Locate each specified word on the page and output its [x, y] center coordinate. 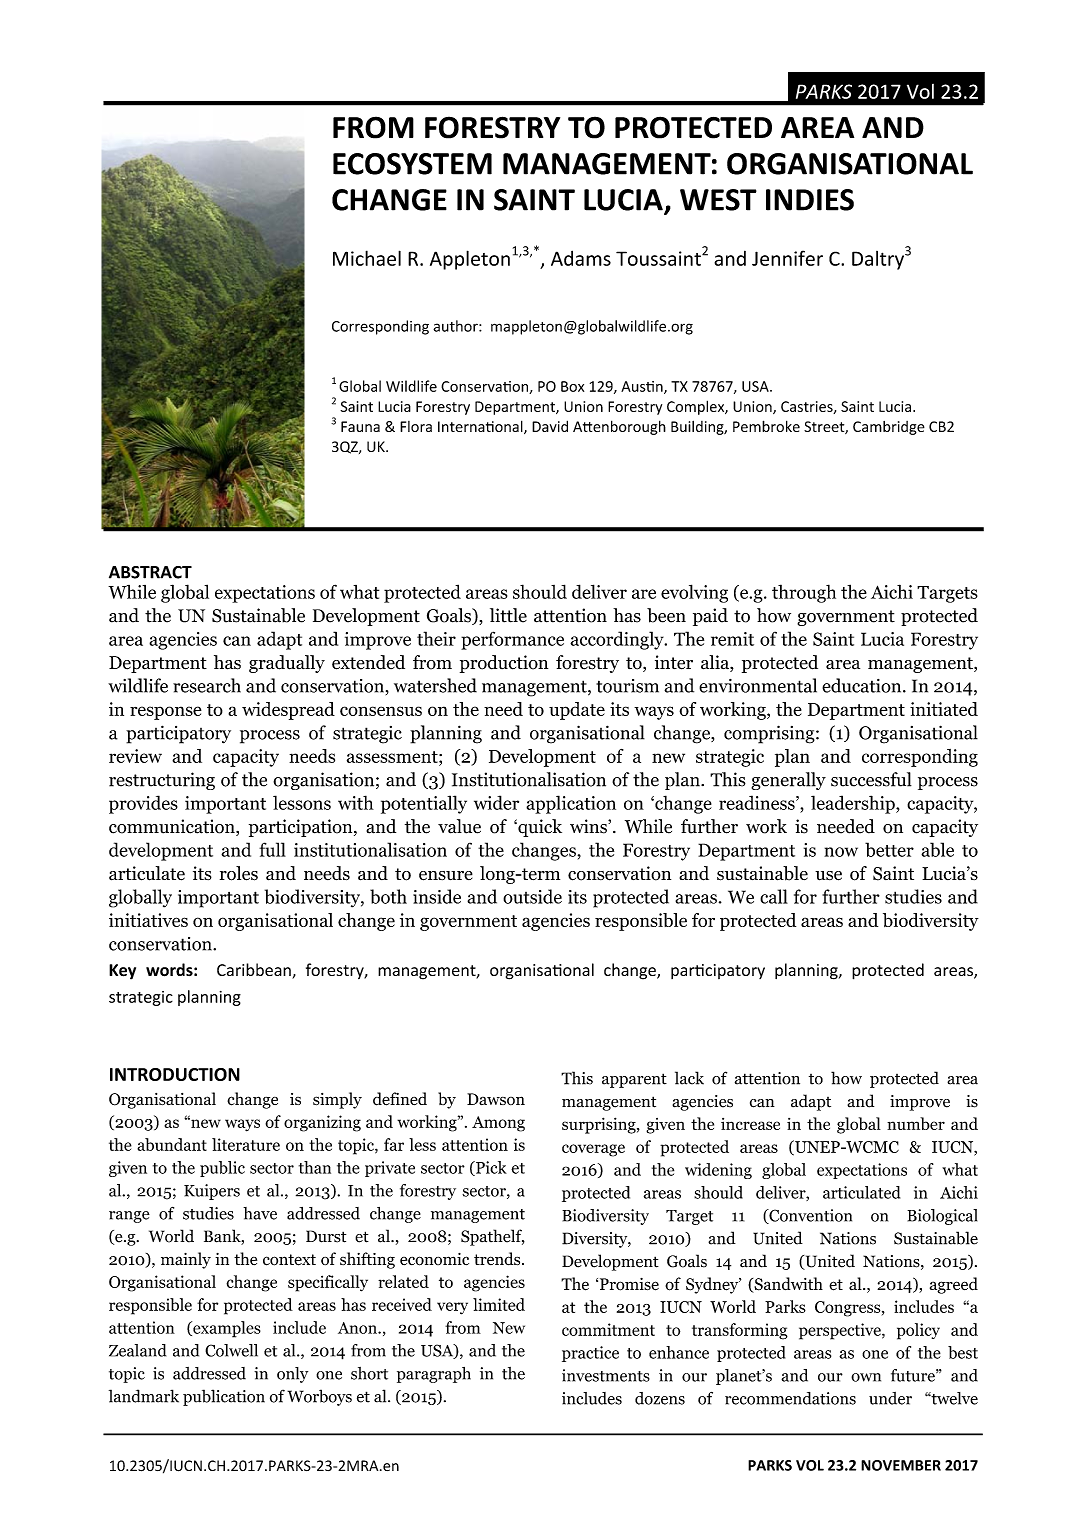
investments [606, 1375]
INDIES [810, 200]
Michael [367, 258]
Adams [581, 258]
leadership [854, 804]
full [272, 849]
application [571, 804]
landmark [144, 1396]
